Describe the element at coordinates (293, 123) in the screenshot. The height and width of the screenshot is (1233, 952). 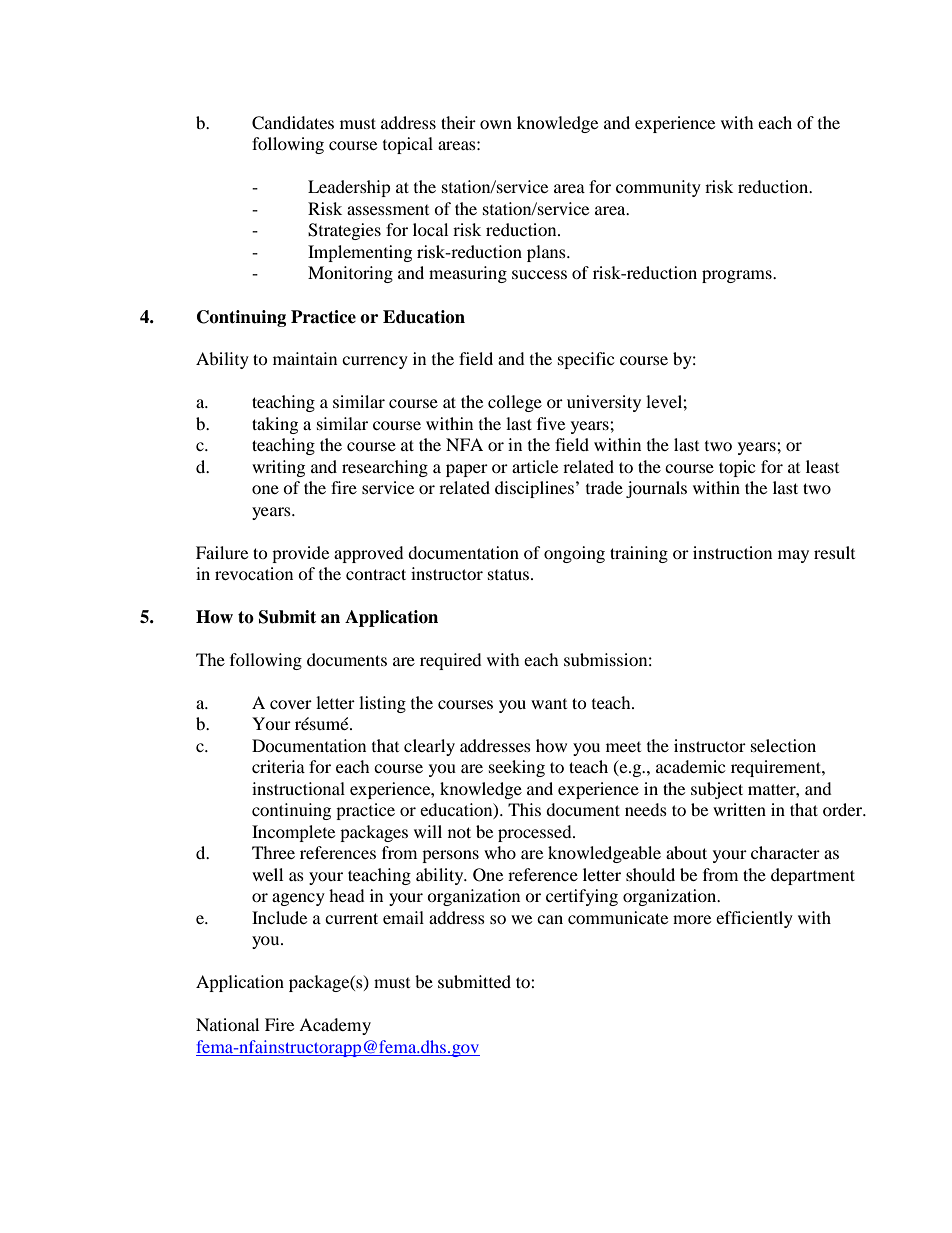
I see `Candidates` at that location.
